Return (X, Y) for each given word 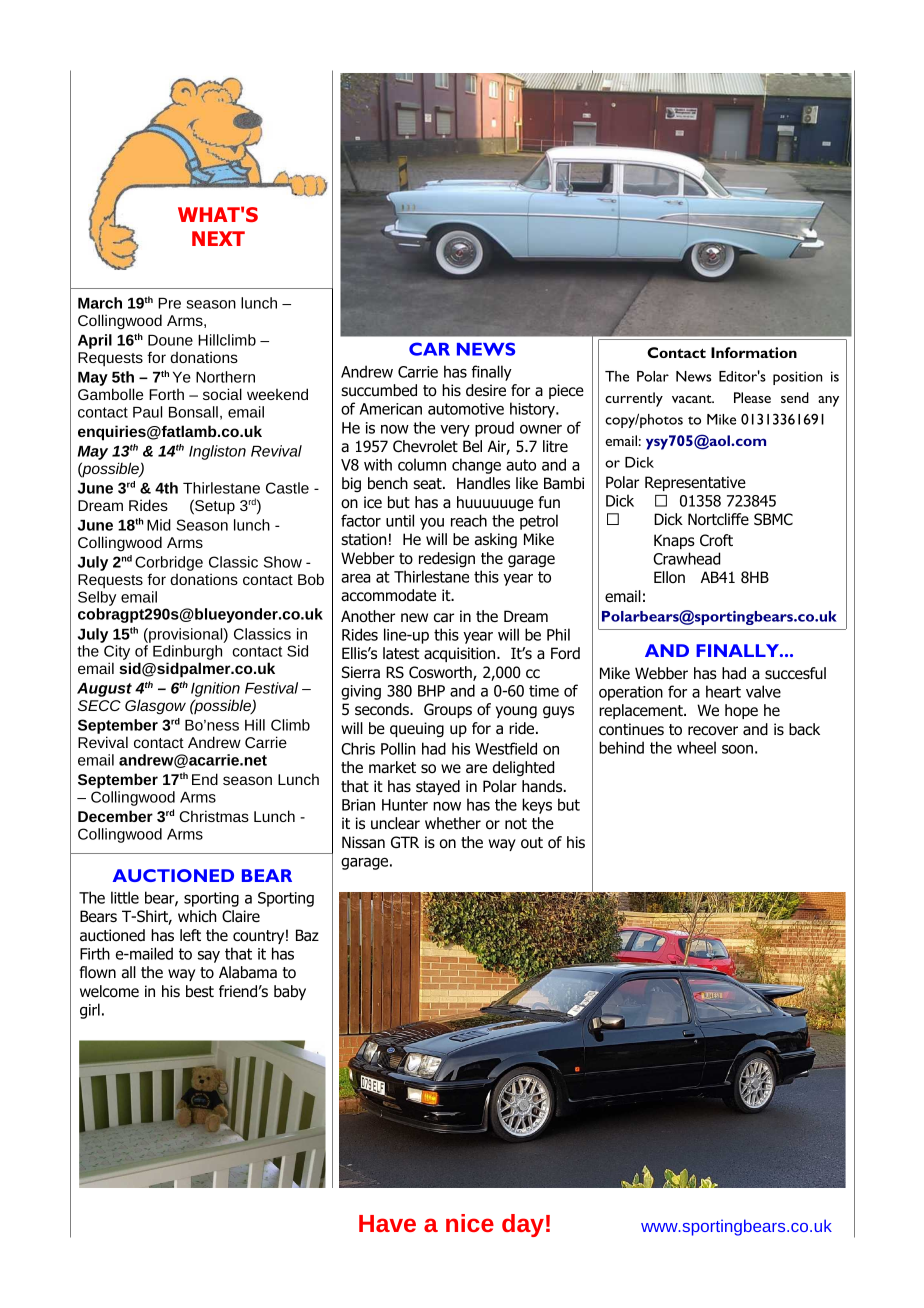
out (532, 843)
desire (486, 390)
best (200, 991)
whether (453, 823)
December (115, 816)
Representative (695, 483)
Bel (472, 446)
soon (737, 749)
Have (387, 1223)
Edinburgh (187, 654)
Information (754, 352)
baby (290, 992)
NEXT (218, 238)
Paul (147, 412)
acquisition (461, 654)
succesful (795, 673)
